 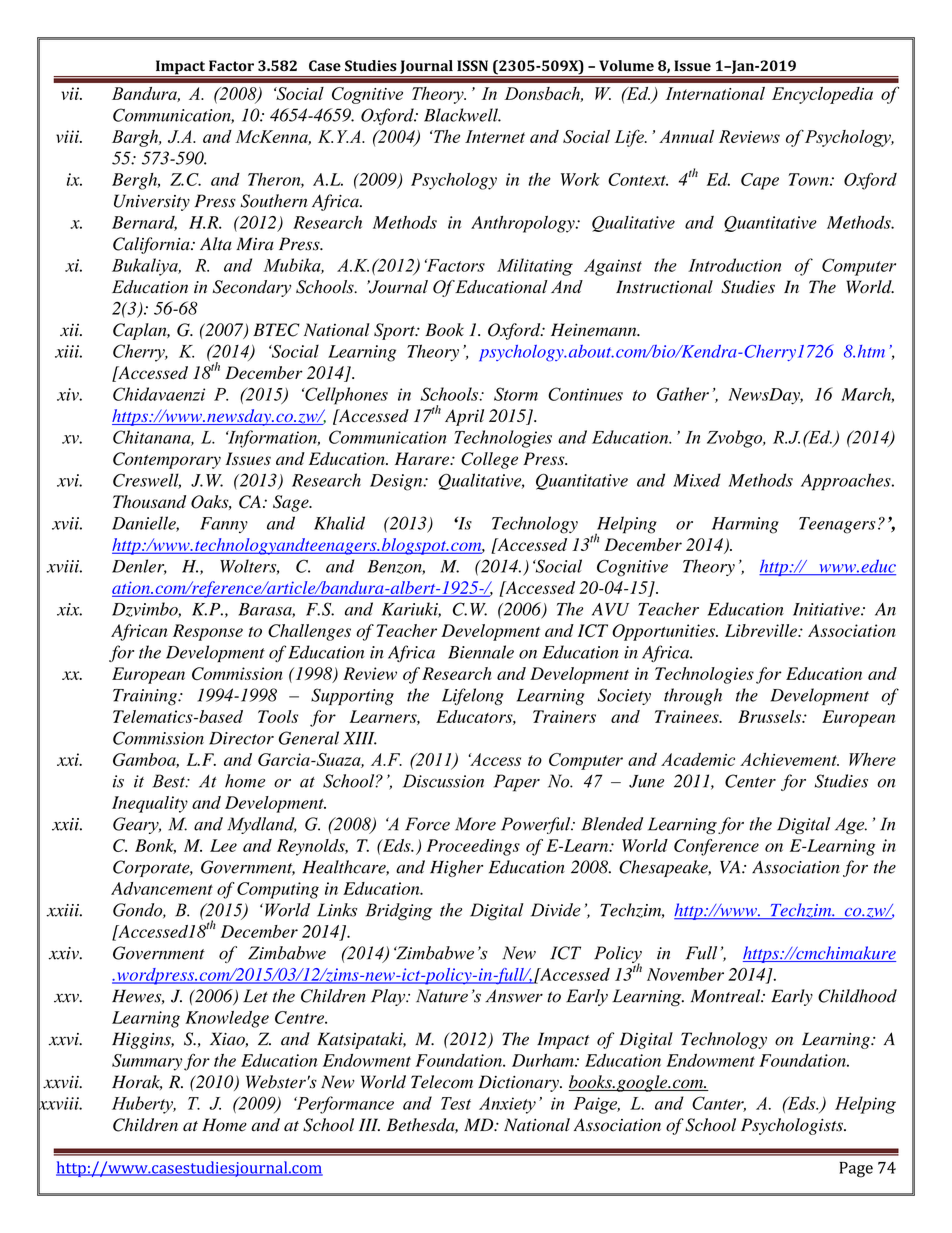 I want to click on Psychologists, so click(x=793, y=1126).
